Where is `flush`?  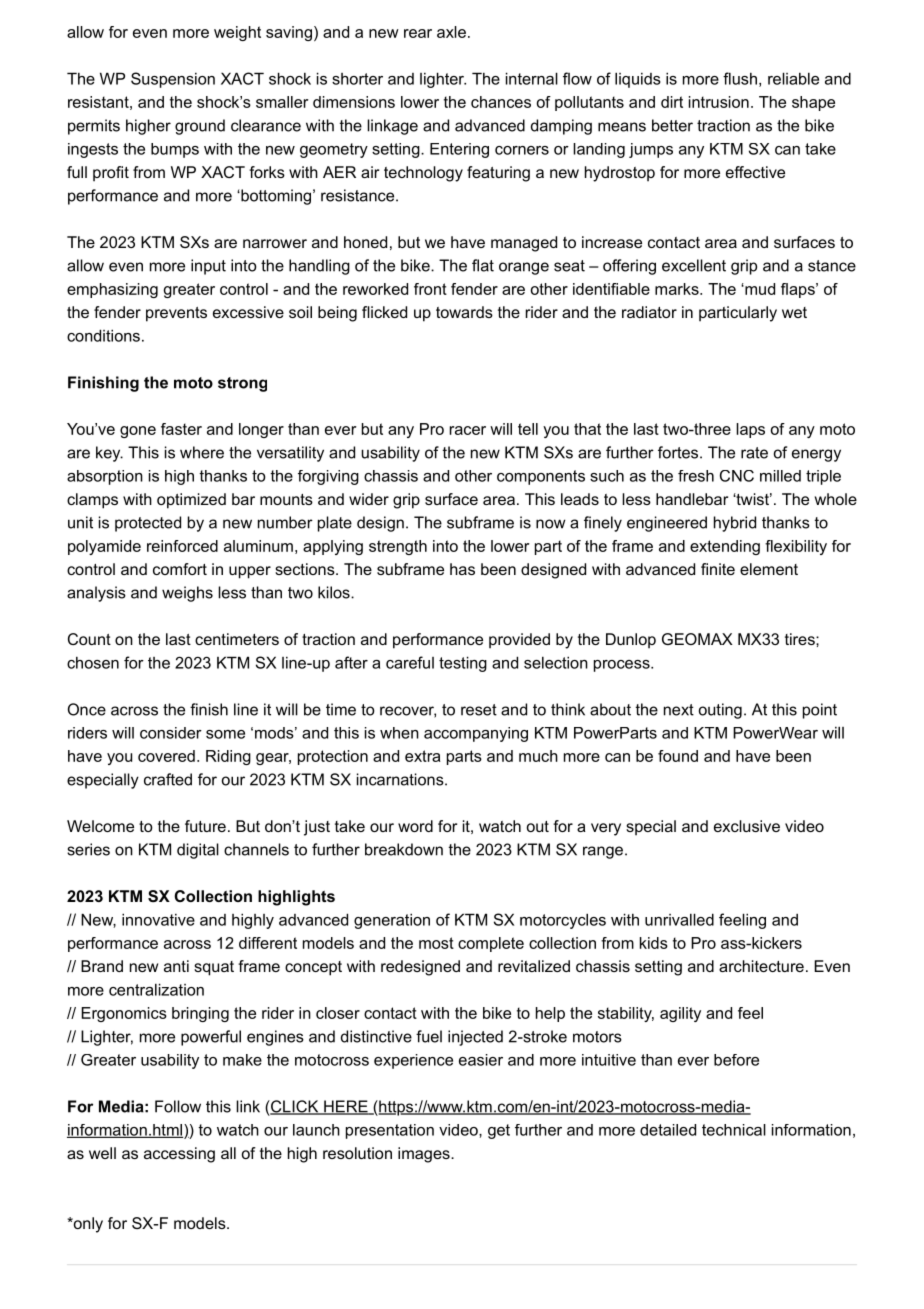
flush is located at coordinates (740, 78).
